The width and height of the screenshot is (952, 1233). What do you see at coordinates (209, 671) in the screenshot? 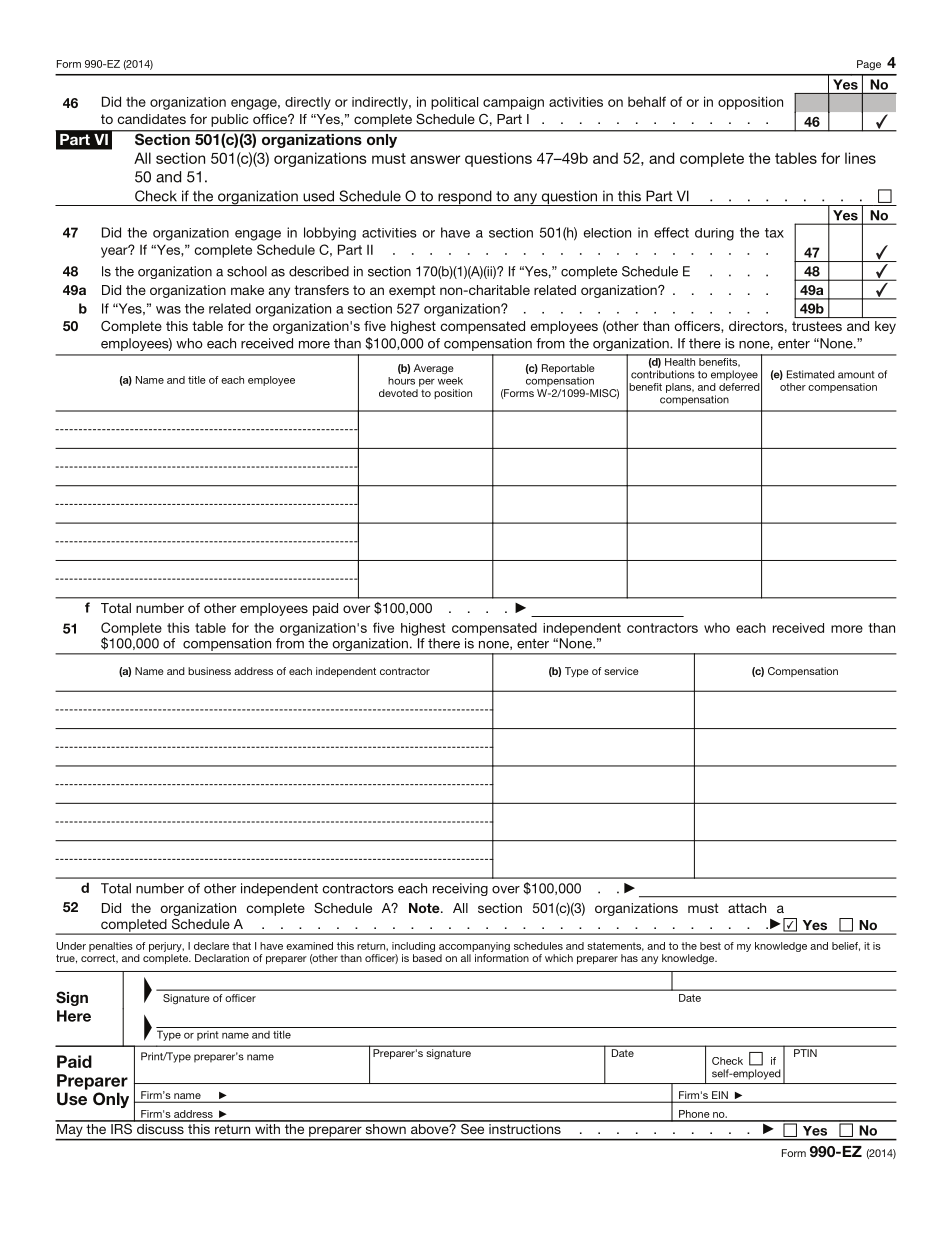
I see `business` at bounding box center [209, 671].
